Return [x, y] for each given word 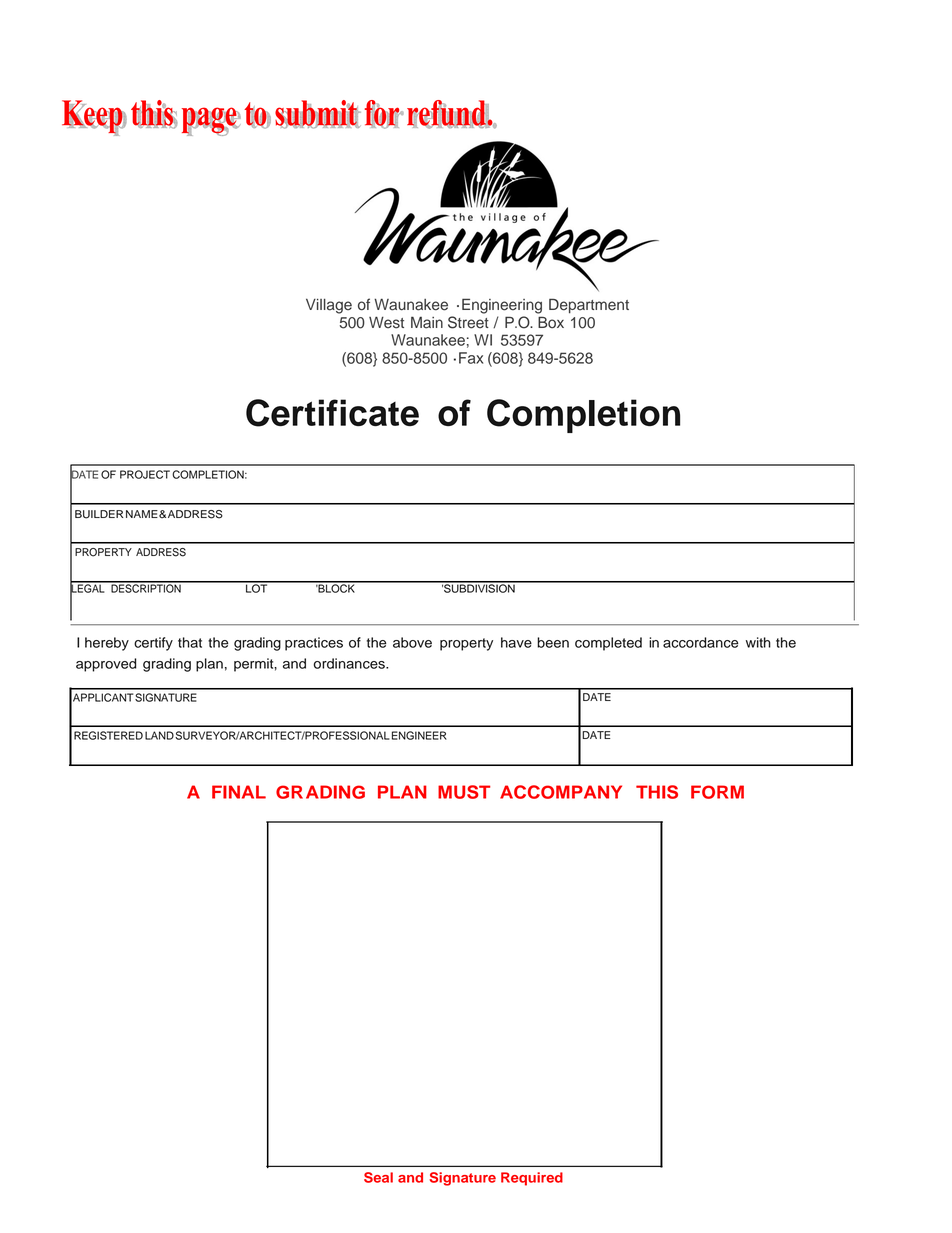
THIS [657, 792]
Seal [378, 1177]
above [412, 642]
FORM [717, 792]
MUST [464, 792]
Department [589, 306]
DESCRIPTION [146, 587]
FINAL [239, 792]
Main [427, 322]
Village [329, 306]
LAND [159, 735]
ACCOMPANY [561, 792]
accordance [701, 642]
